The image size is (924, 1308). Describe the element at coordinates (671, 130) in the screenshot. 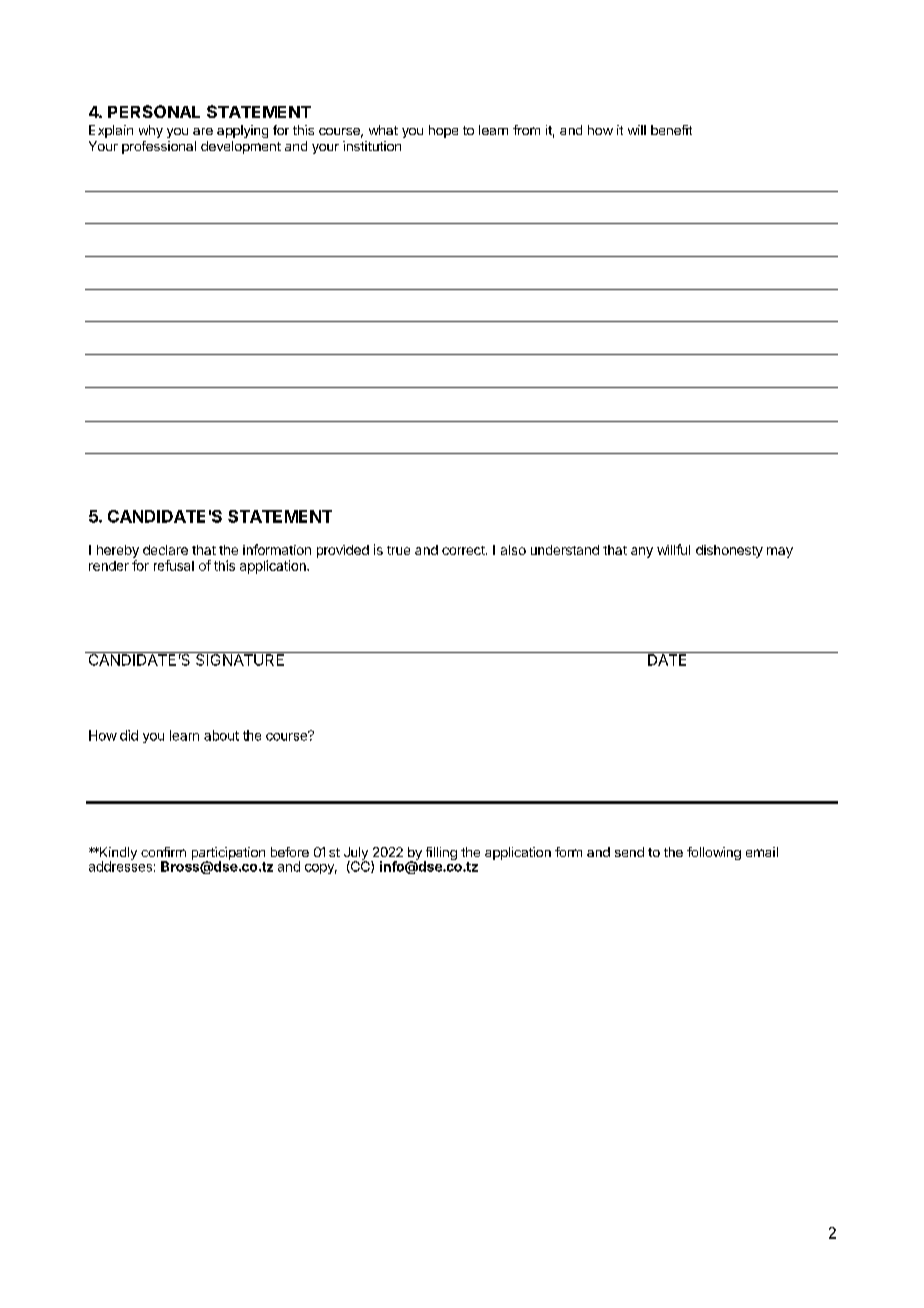

I see `benefit` at that location.
